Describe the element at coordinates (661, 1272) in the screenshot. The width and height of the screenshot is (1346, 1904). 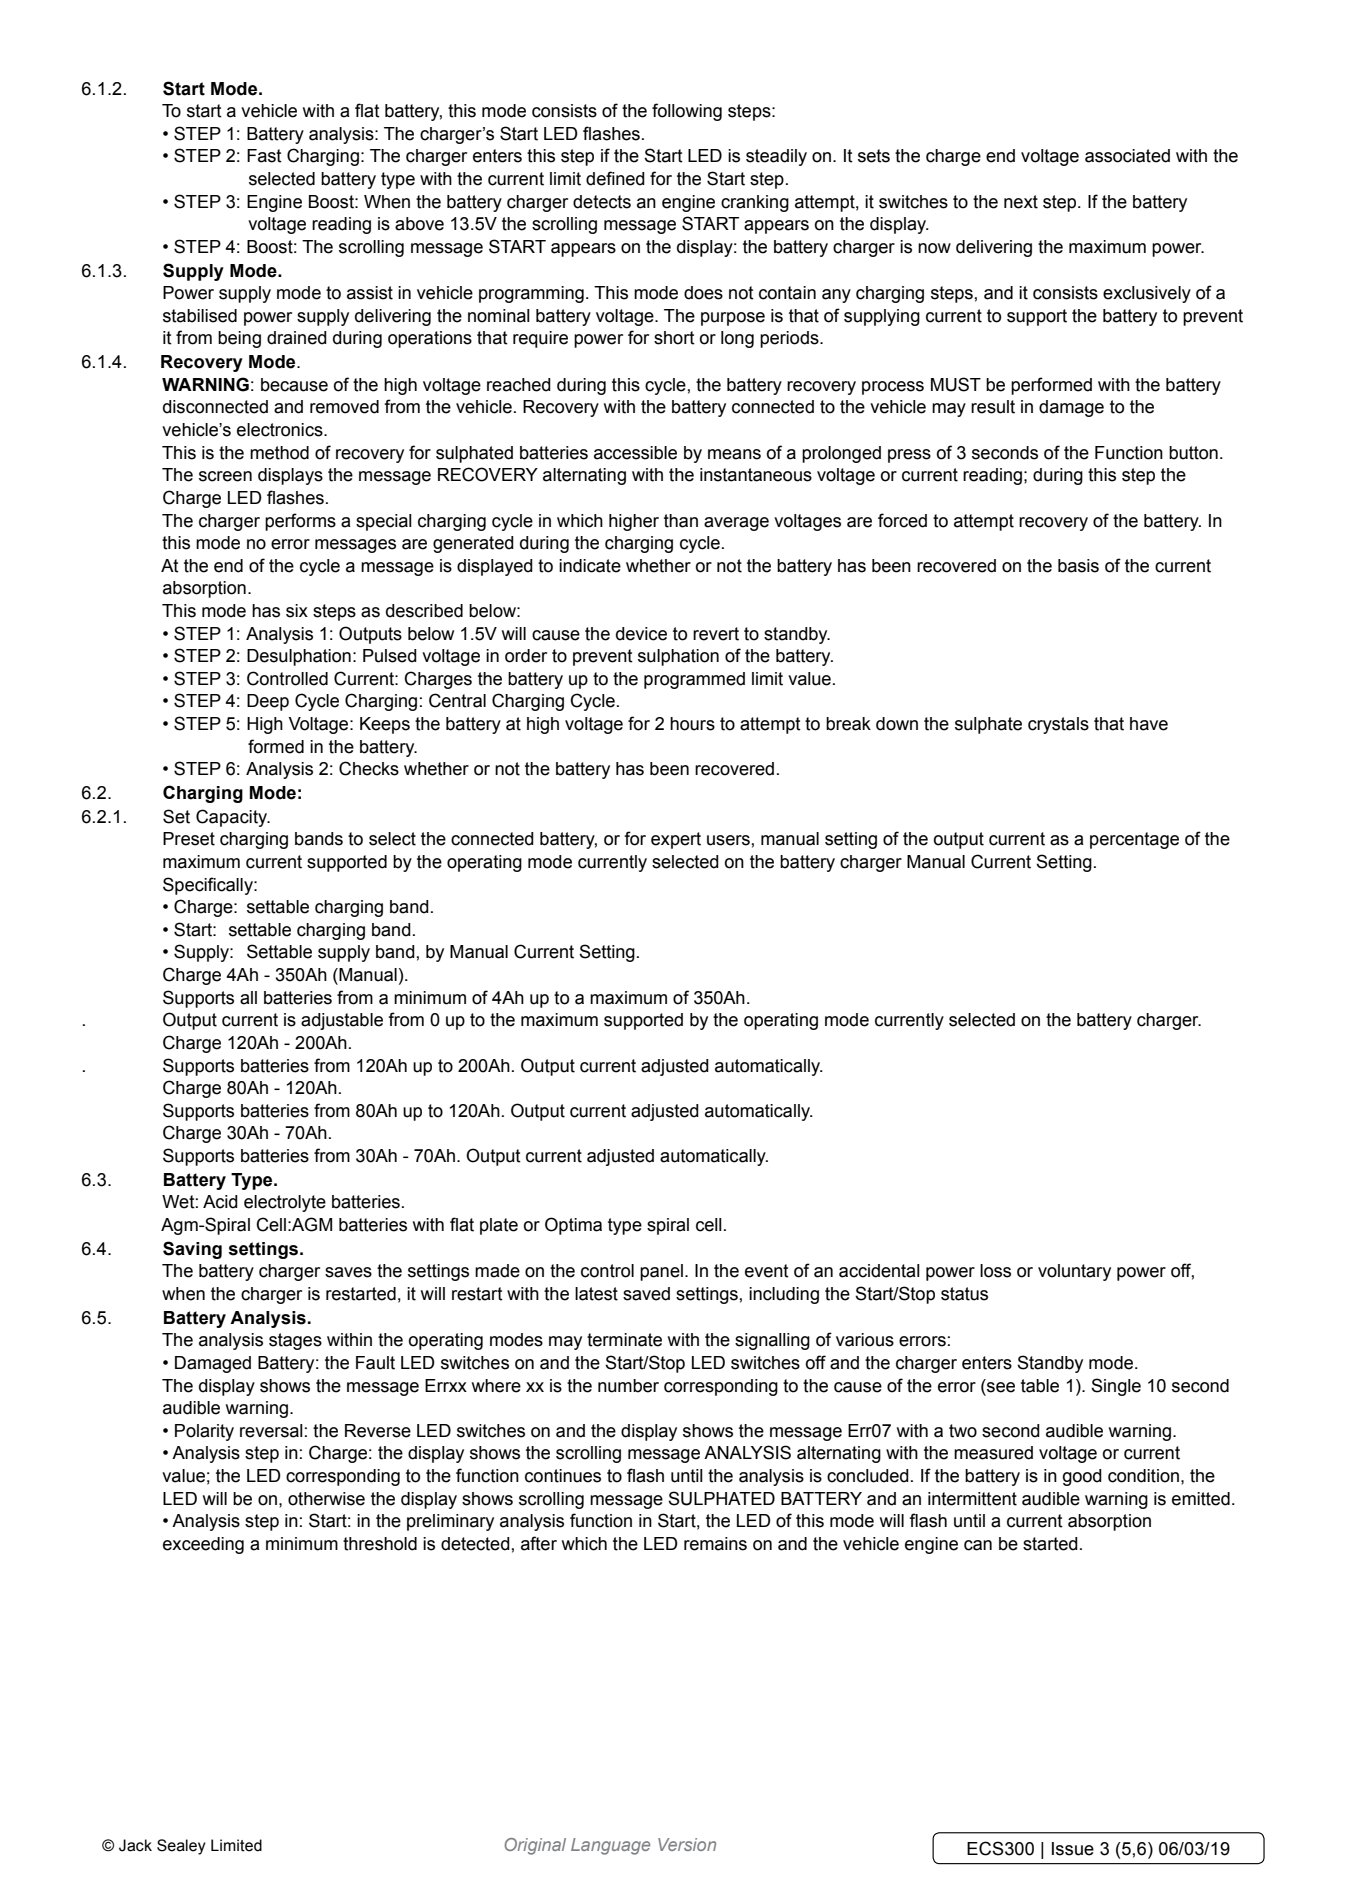
I see `panel` at that location.
